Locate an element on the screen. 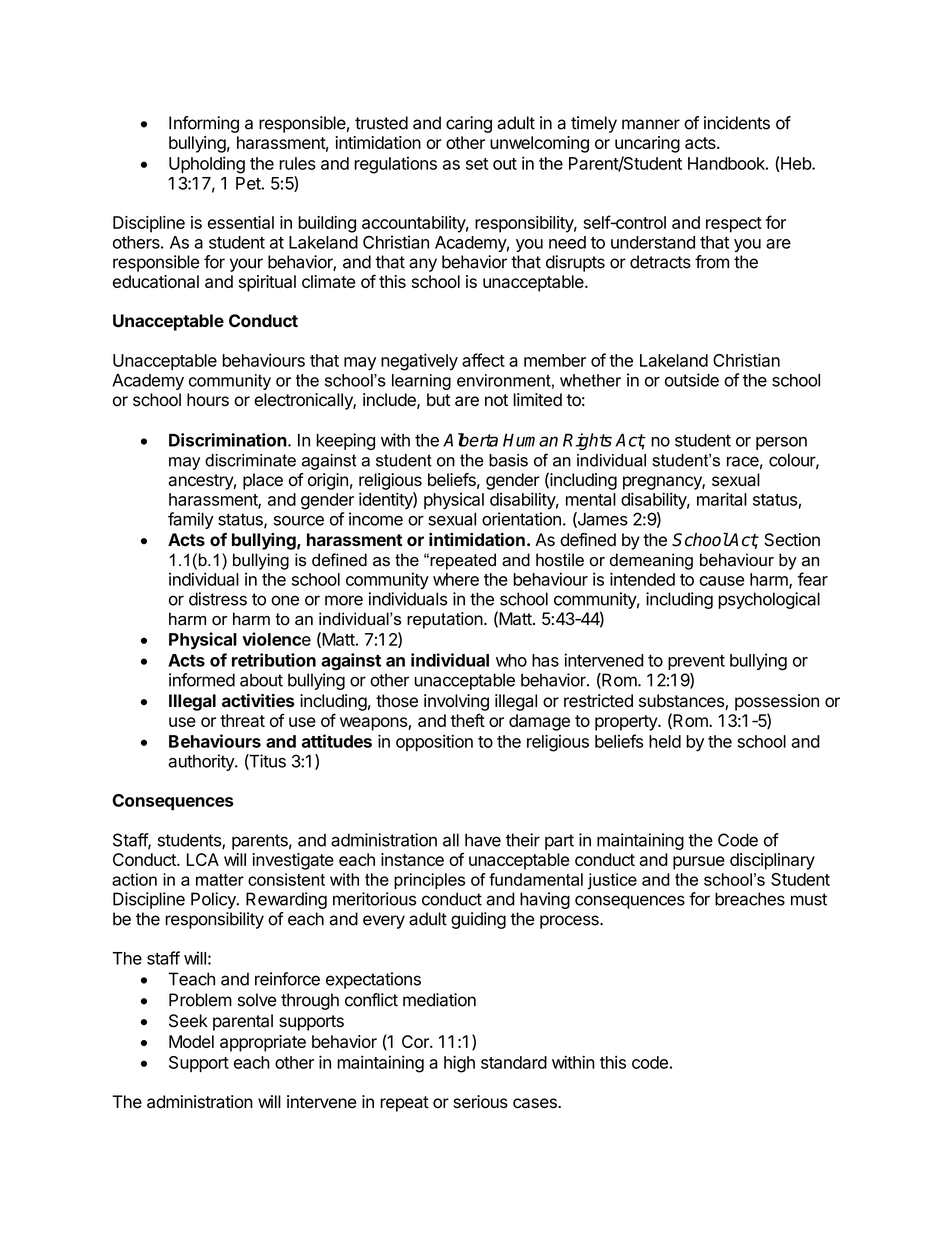  affect is located at coordinates (483, 360).
